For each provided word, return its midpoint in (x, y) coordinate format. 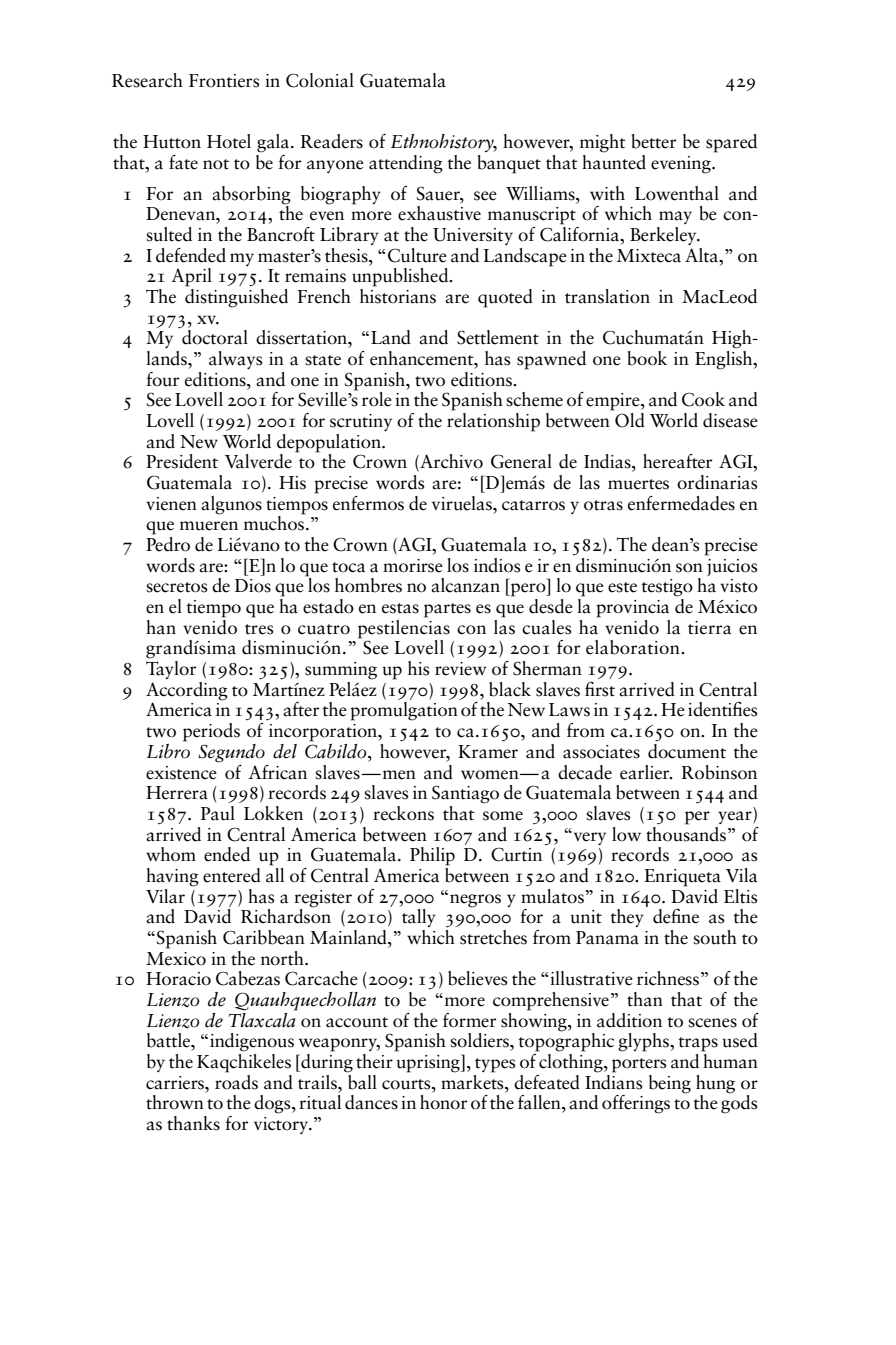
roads (236, 1081)
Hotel (229, 141)
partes (447, 610)
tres (259, 629)
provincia (633, 609)
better (654, 141)
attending (406, 164)
